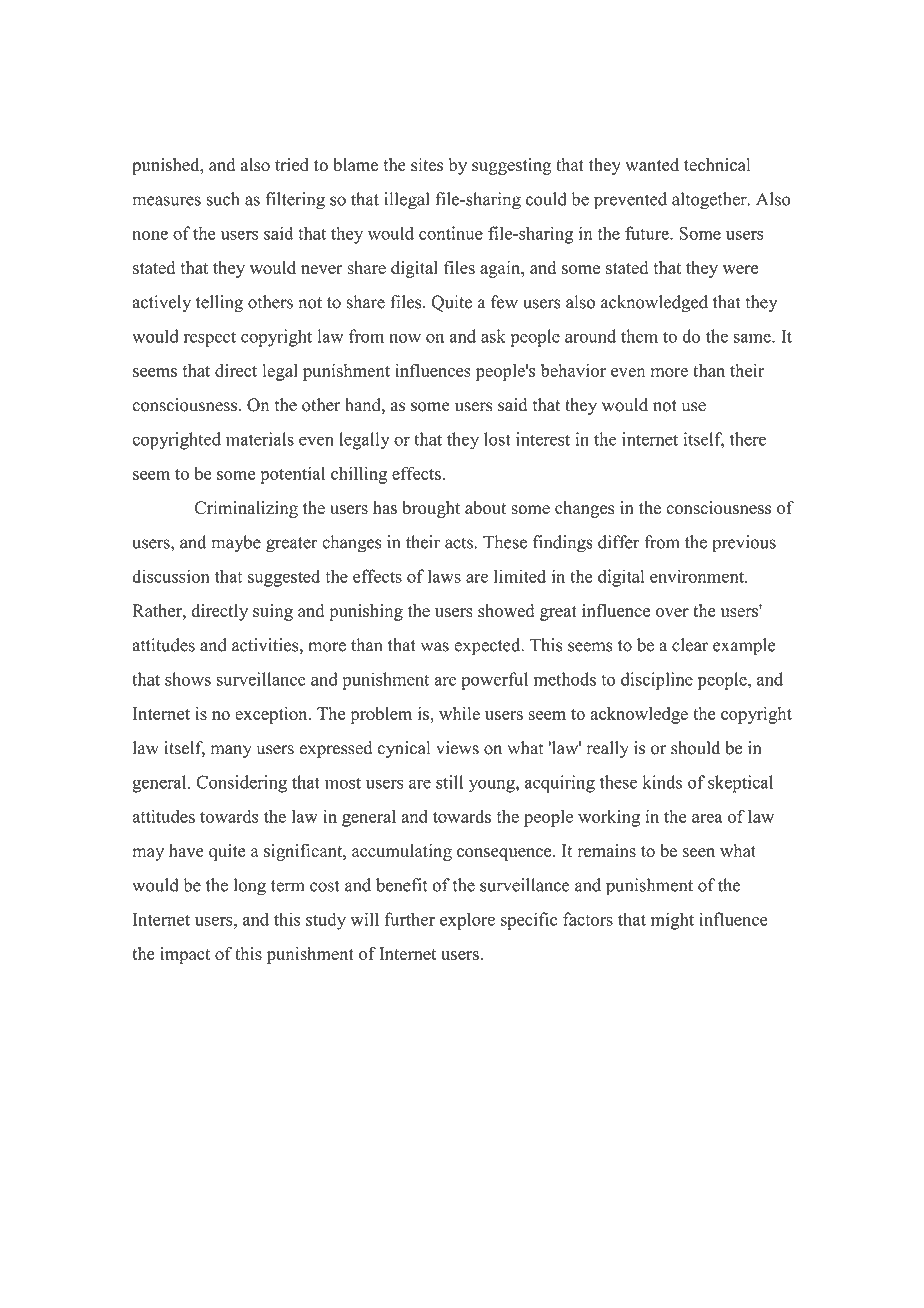 The height and width of the page is (1308, 924). I want to click on lost, so click(497, 439).
